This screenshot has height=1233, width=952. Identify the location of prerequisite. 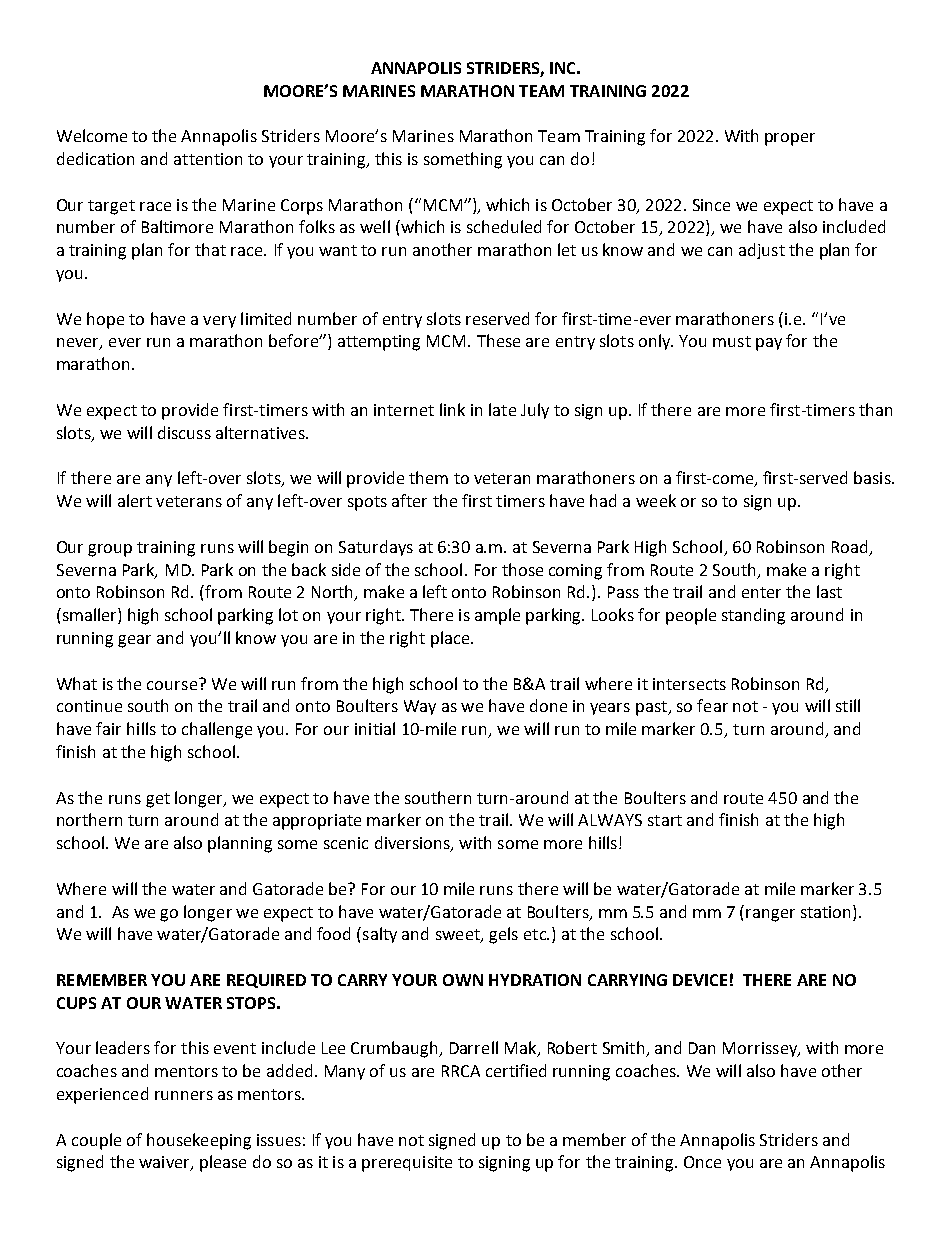
(407, 1164).
